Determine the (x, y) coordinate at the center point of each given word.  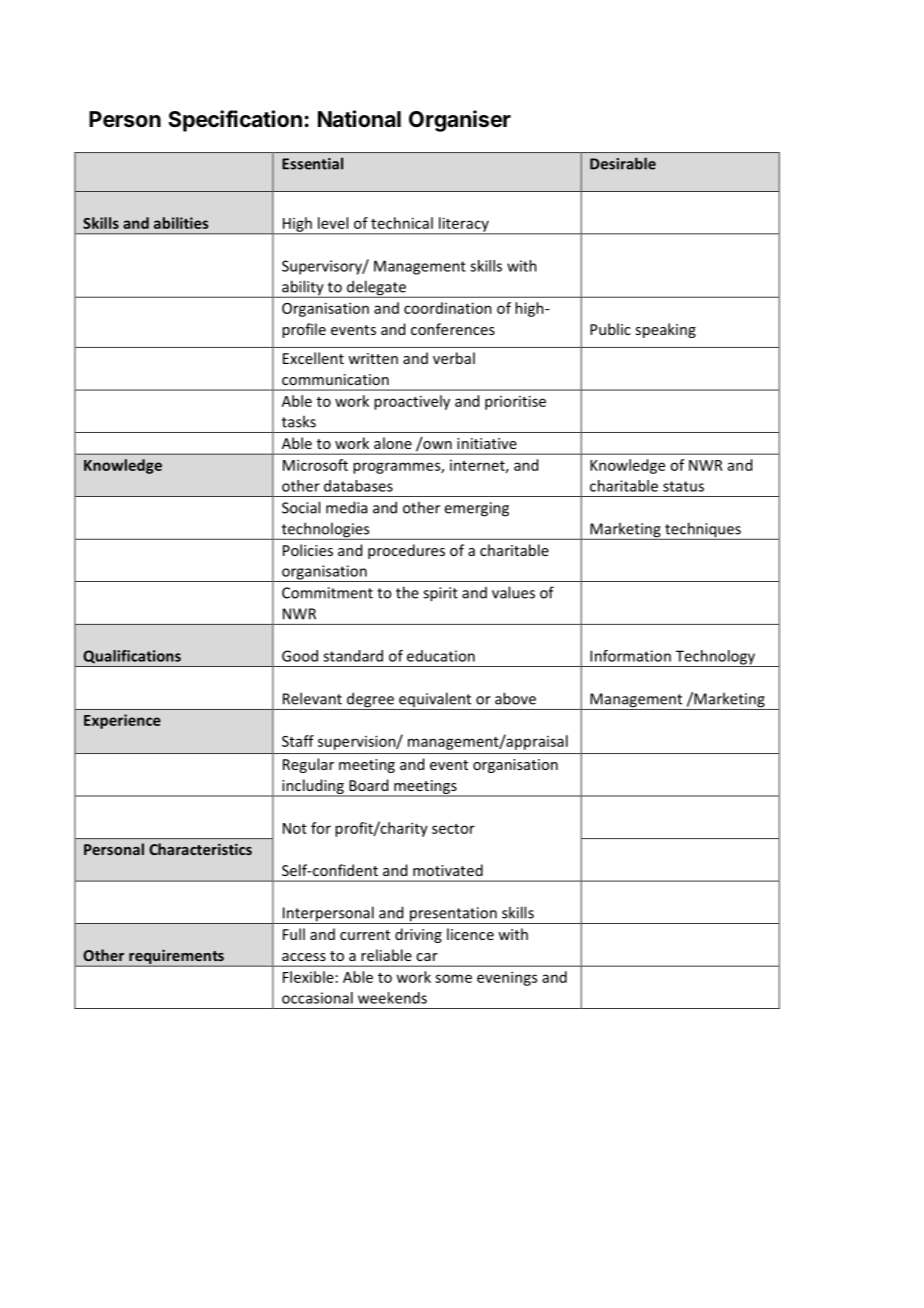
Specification (235, 121)
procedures (406, 551)
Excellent (313, 358)
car (427, 957)
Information (630, 656)
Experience (122, 721)
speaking (665, 330)
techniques (703, 531)
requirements (176, 958)
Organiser (460, 121)
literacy (464, 225)
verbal (454, 358)
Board (368, 785)
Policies (308, 550)
